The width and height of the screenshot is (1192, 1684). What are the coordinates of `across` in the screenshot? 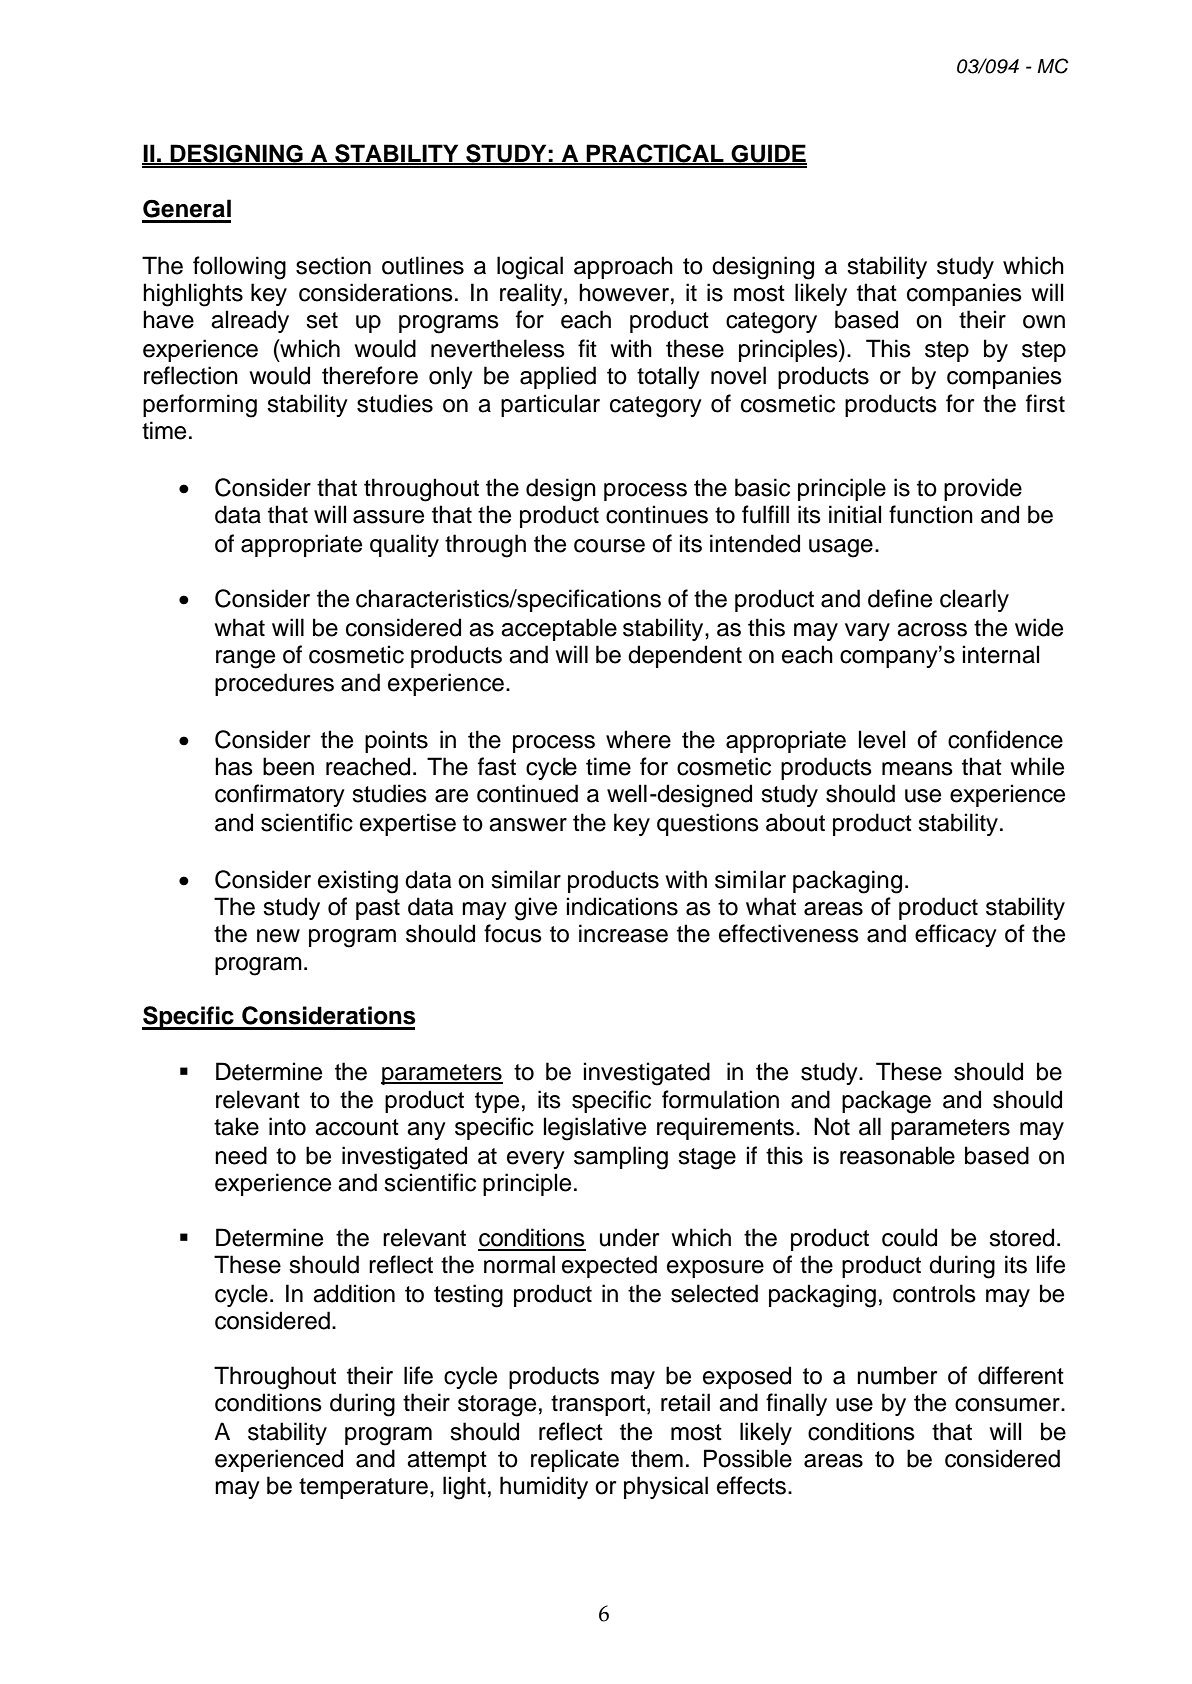 It's located at (932, 630).
